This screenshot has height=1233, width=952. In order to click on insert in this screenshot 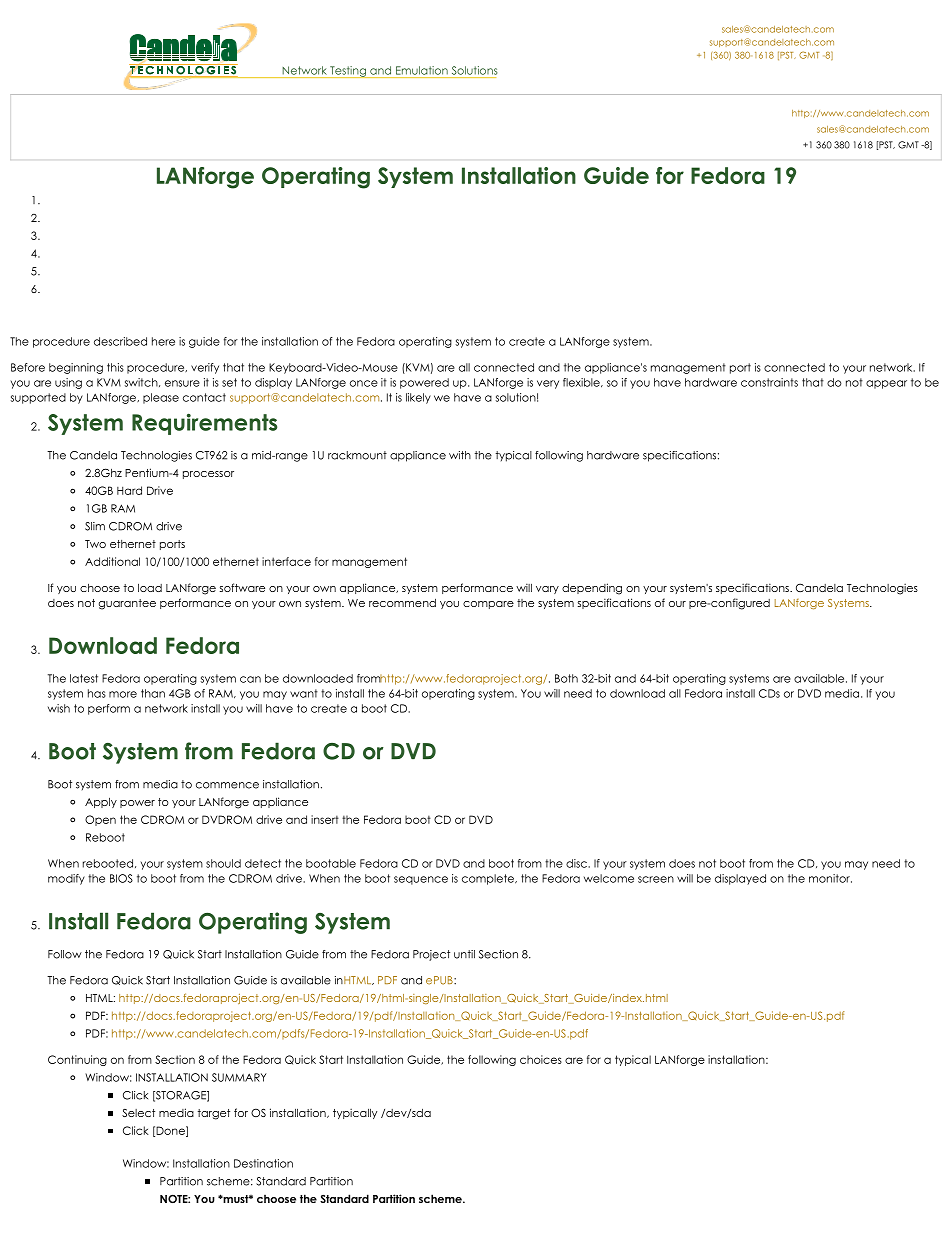, I will do `click(325, 819)`.
